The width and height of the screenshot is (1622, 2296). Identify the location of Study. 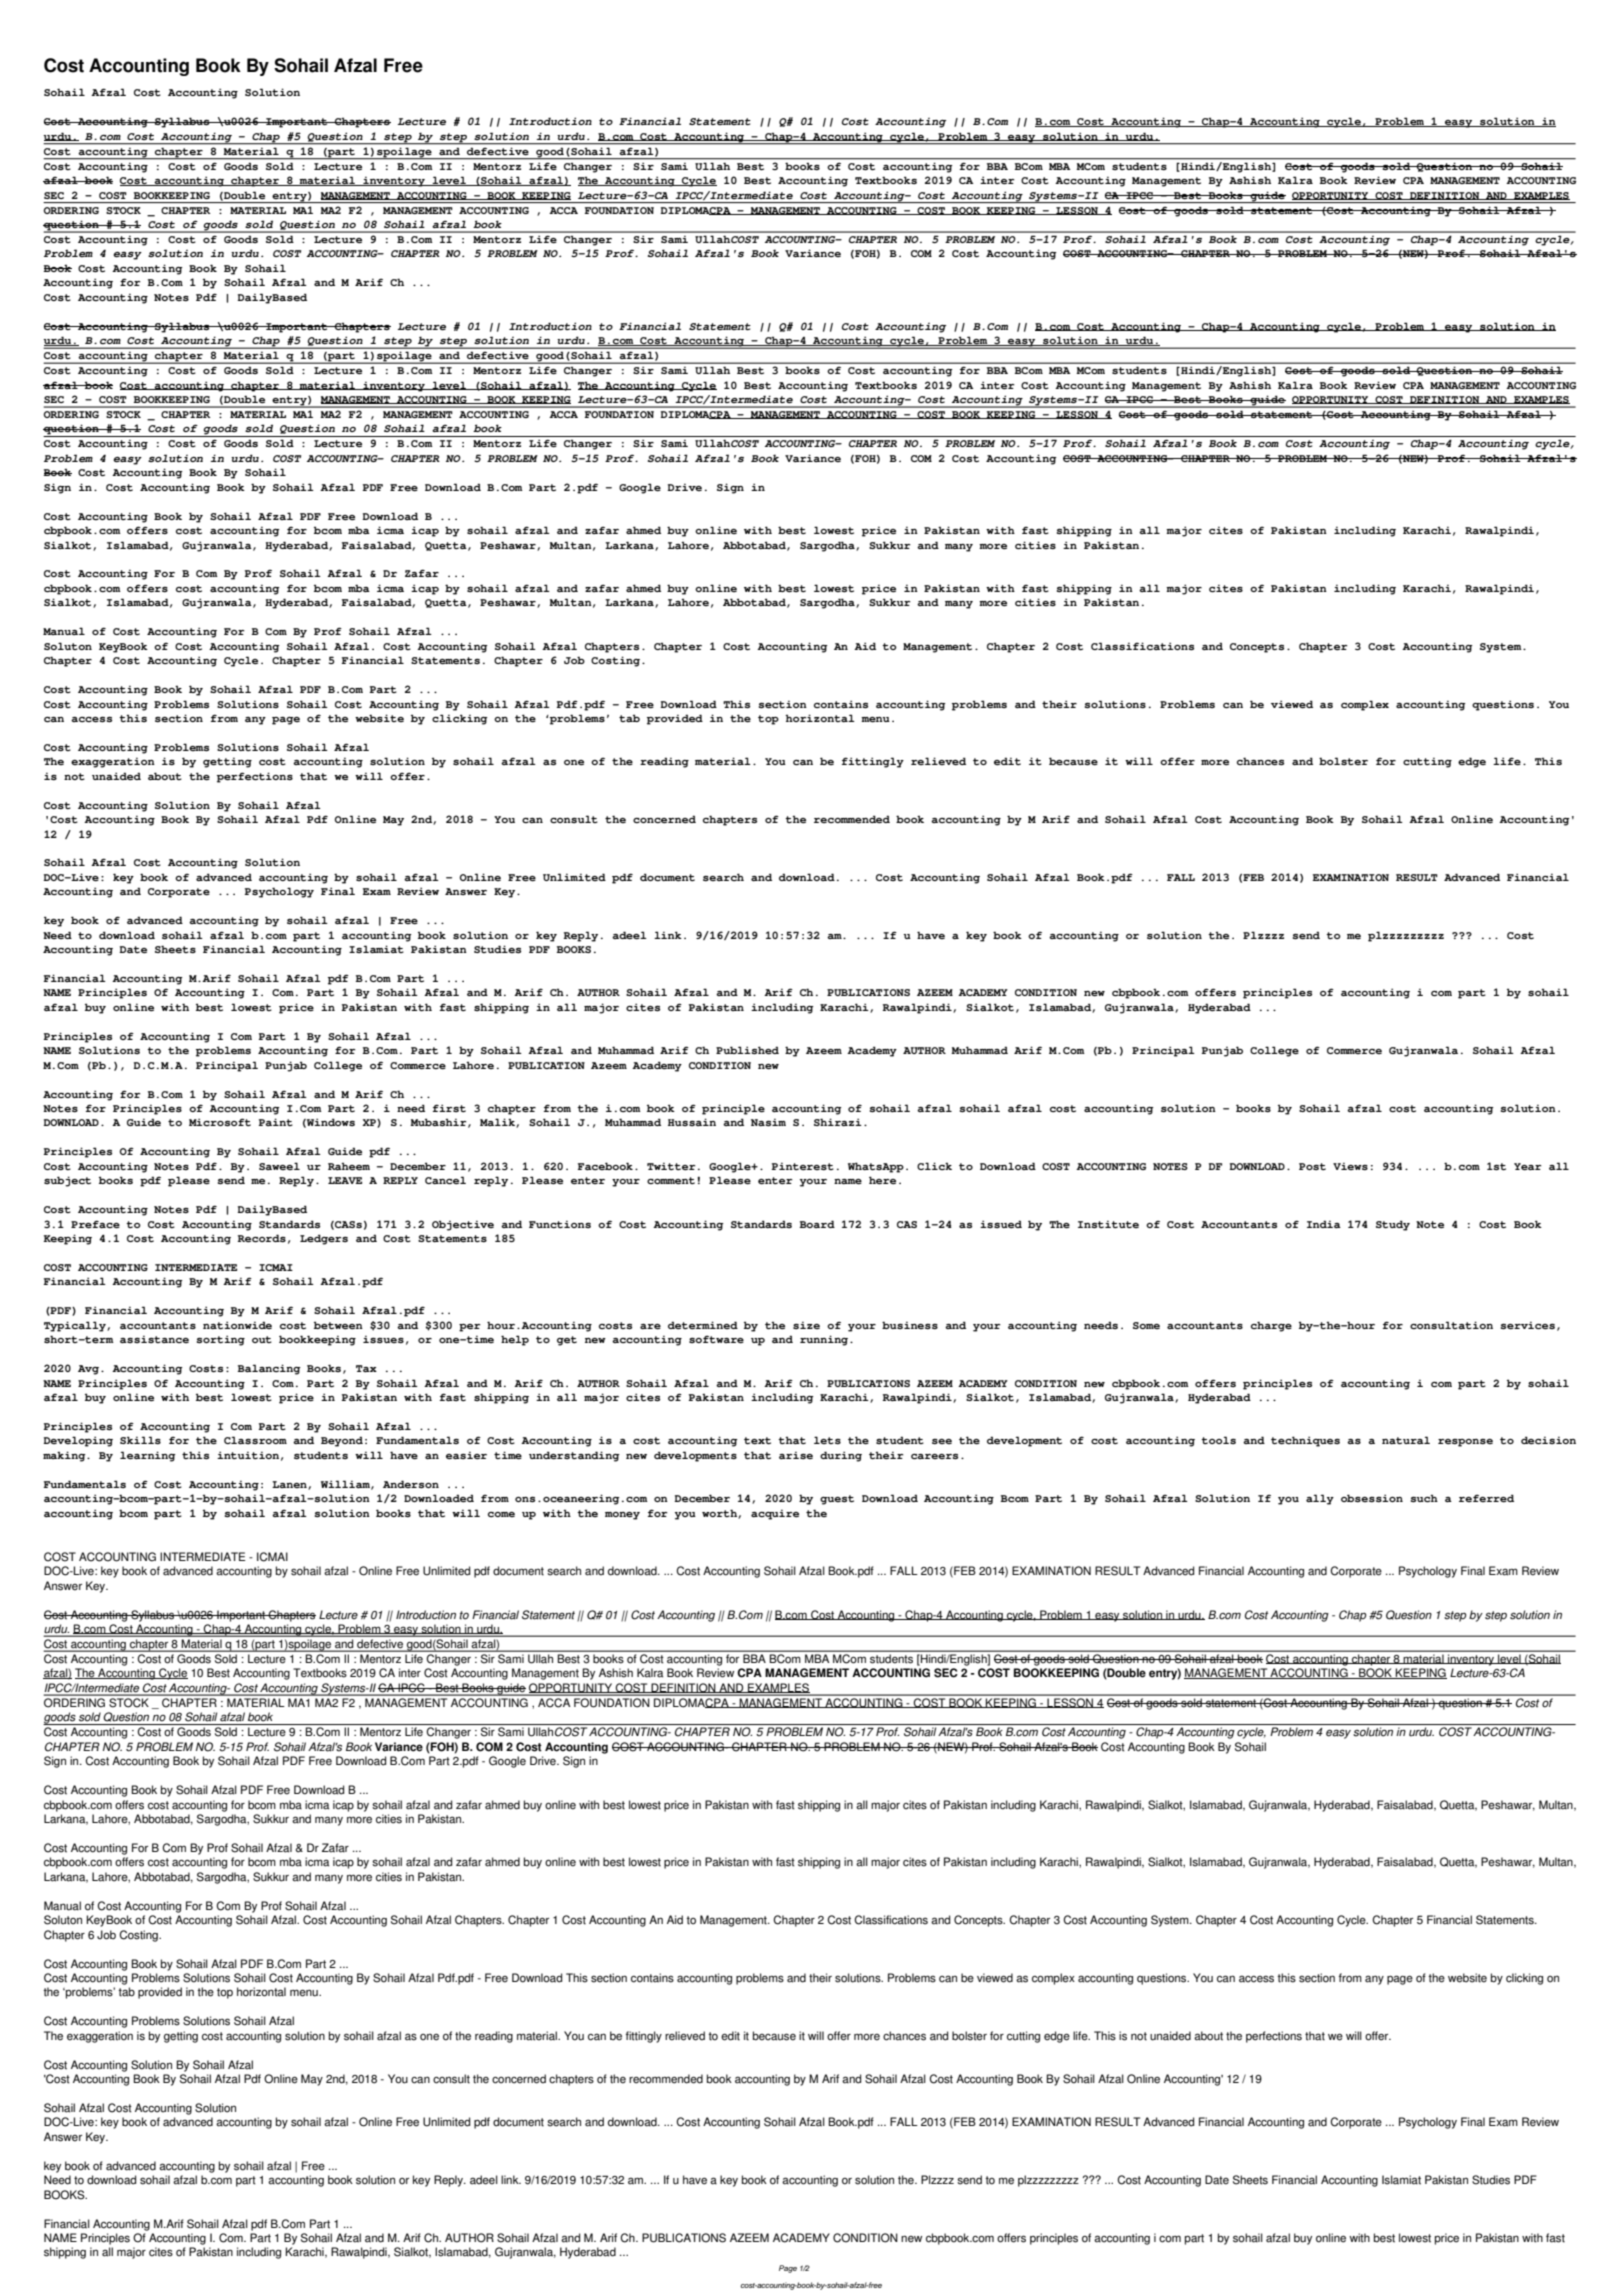
(1393, 1225).
